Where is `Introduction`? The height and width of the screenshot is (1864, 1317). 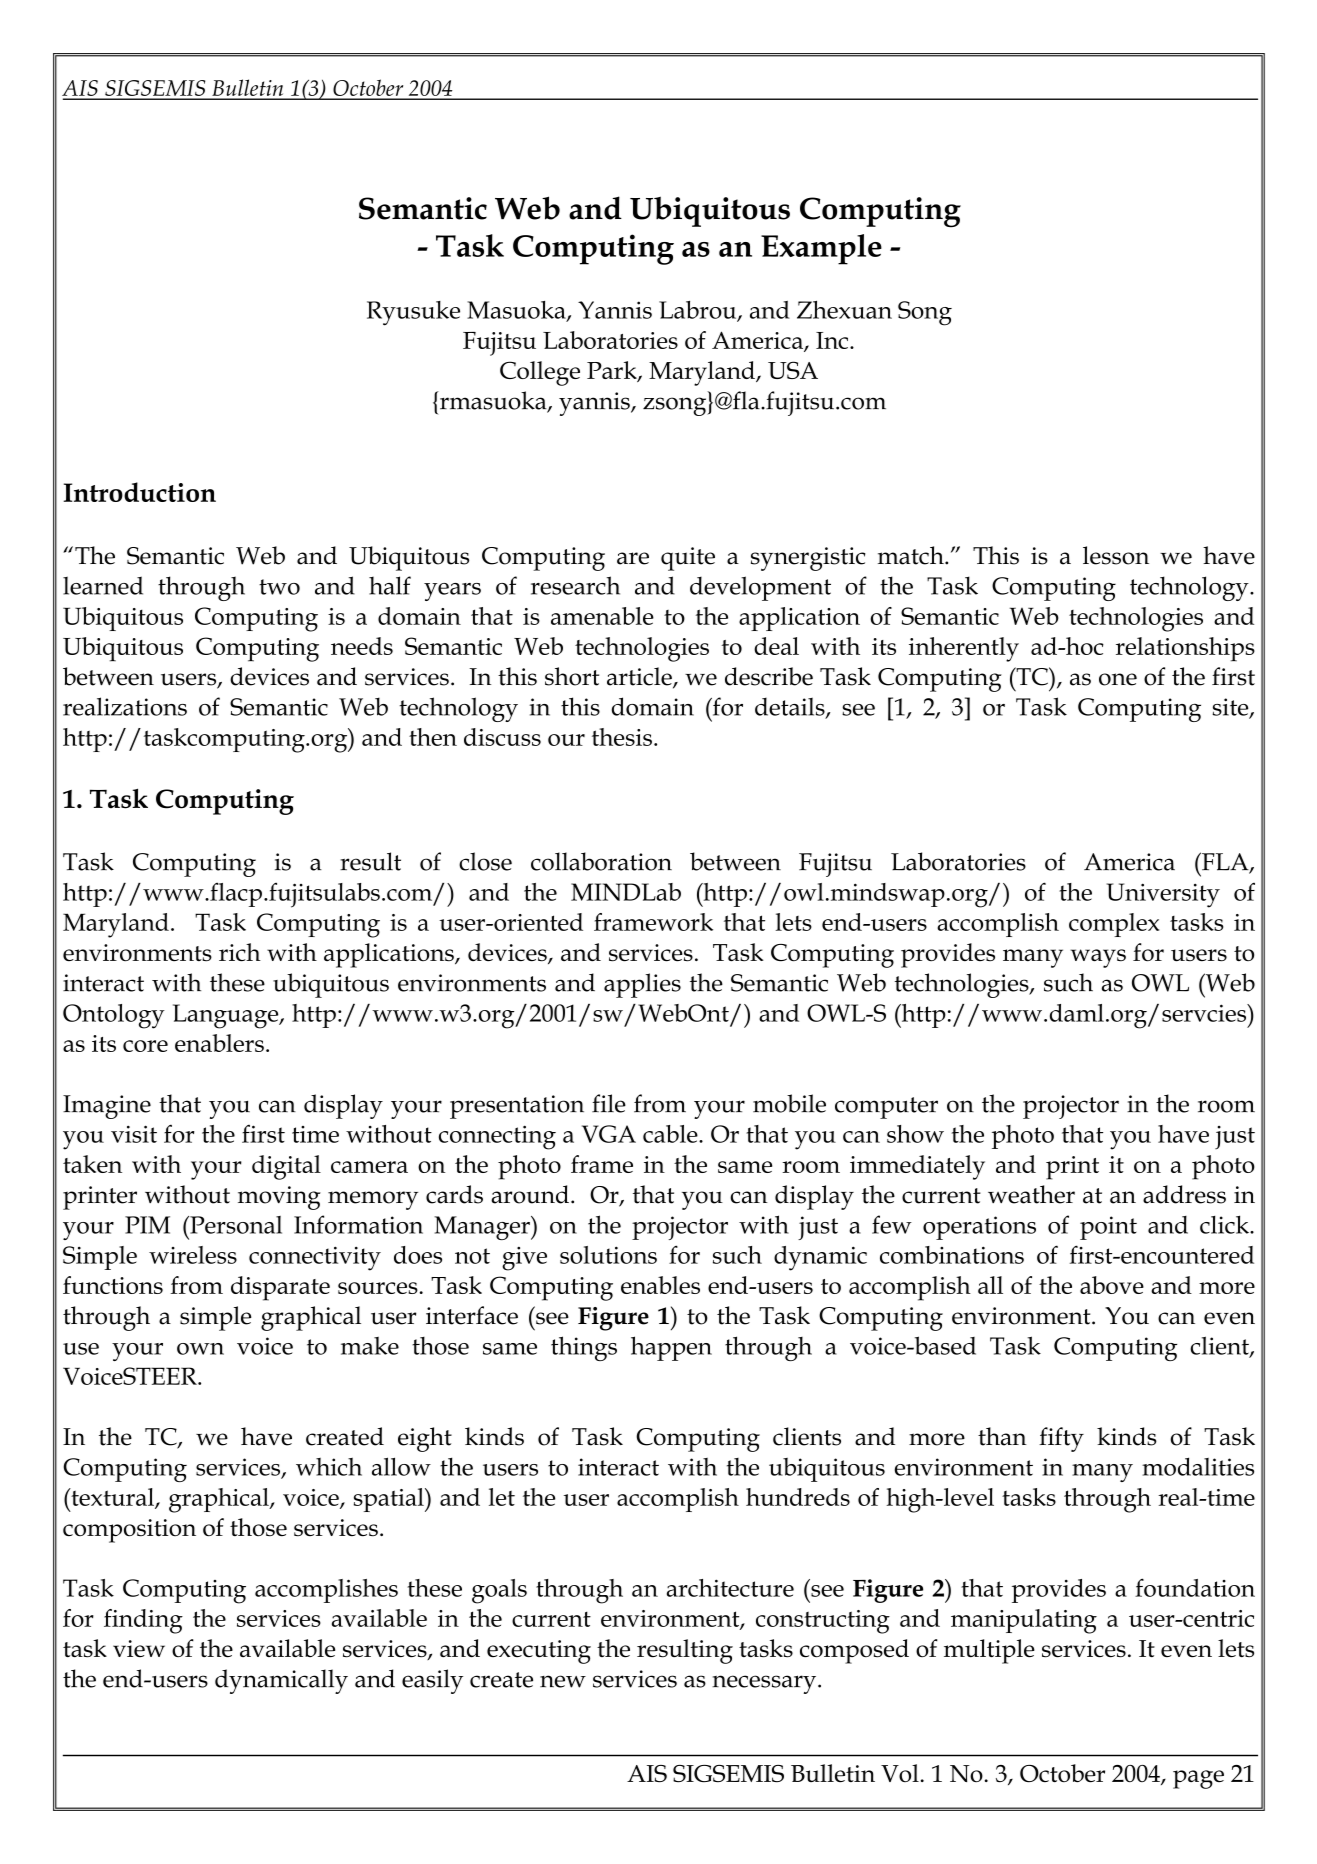
Introduction is located at coordinates (139, 492).
